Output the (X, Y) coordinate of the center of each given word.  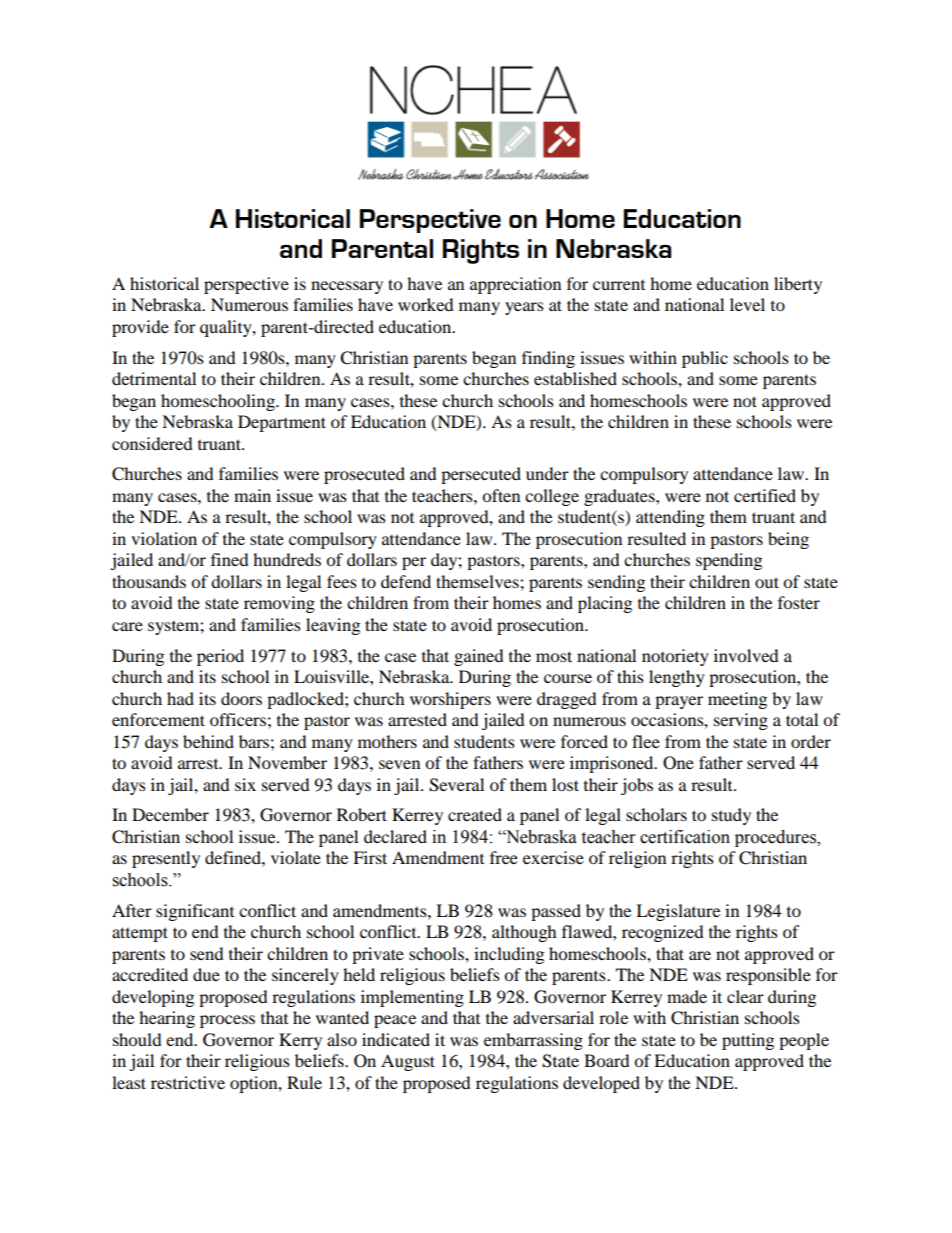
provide (140, 328)
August (408, 1062)
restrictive (188, 1082)
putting (748, 1041)
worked (426, 304)
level (747, 304)
